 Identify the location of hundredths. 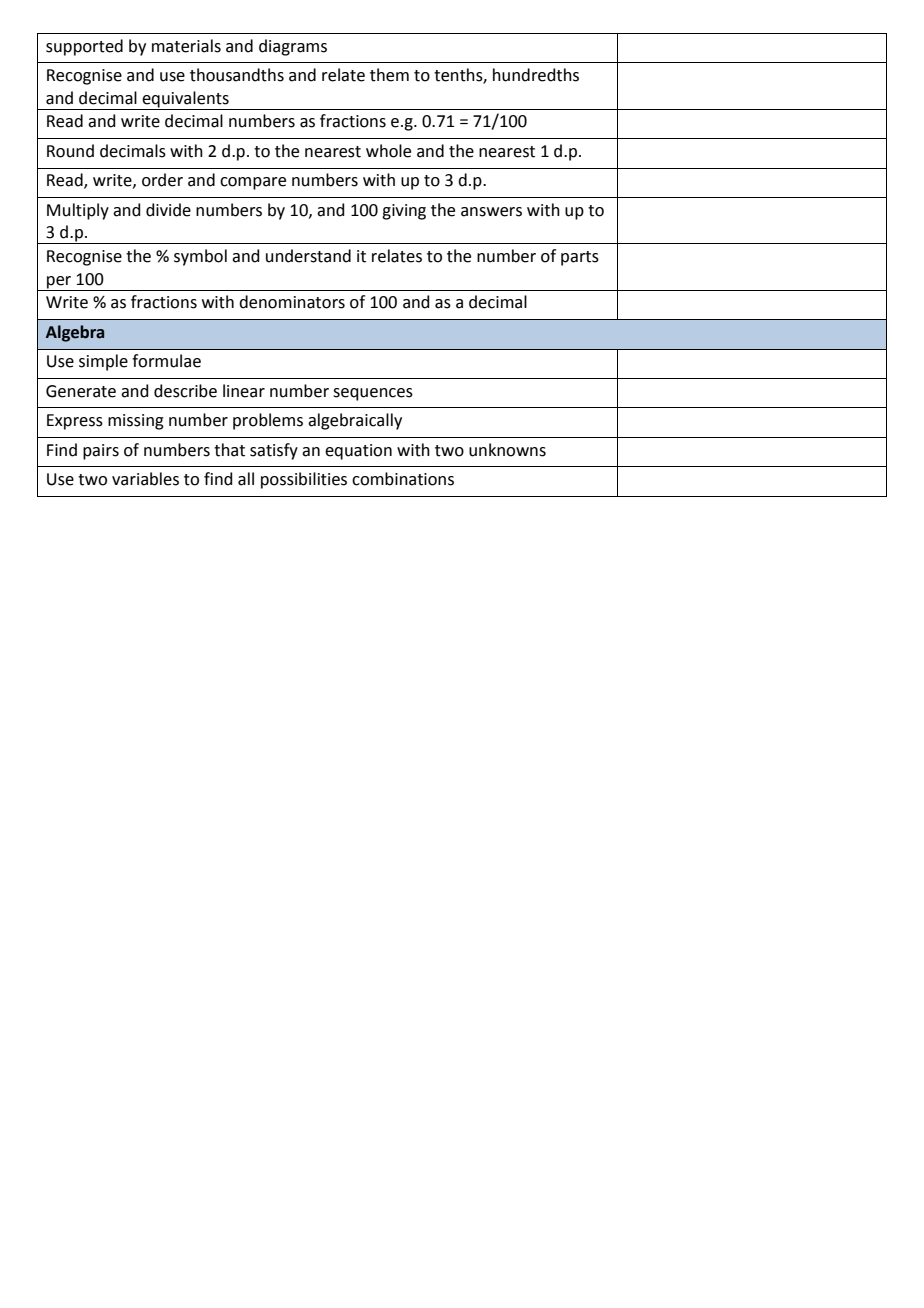
(536, 75).
